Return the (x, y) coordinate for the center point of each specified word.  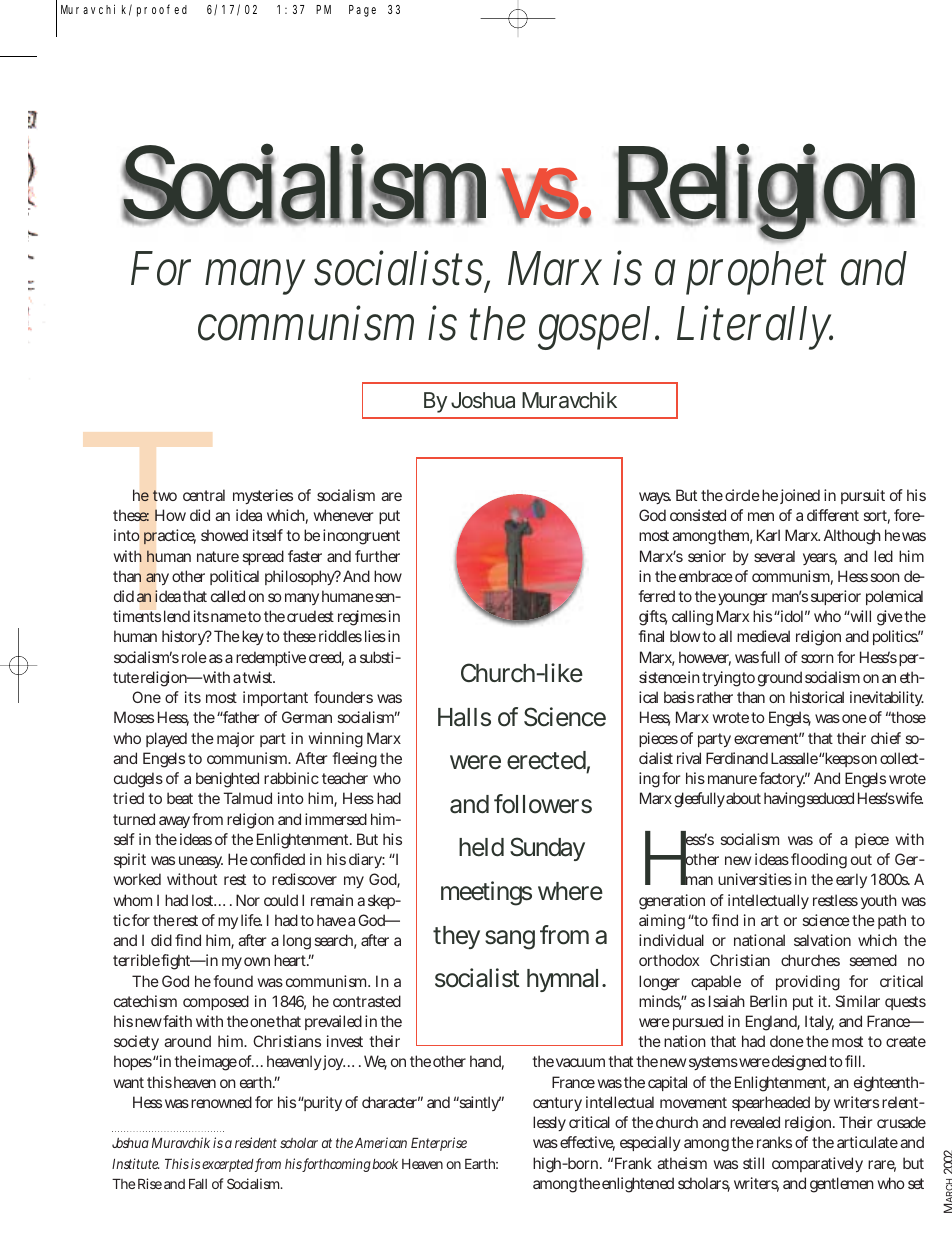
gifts (653, 618)
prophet (756, 273)
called (228, 596)
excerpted (229, 1165)
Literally (755, 327)
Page (362, 11)
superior (836, 597)
